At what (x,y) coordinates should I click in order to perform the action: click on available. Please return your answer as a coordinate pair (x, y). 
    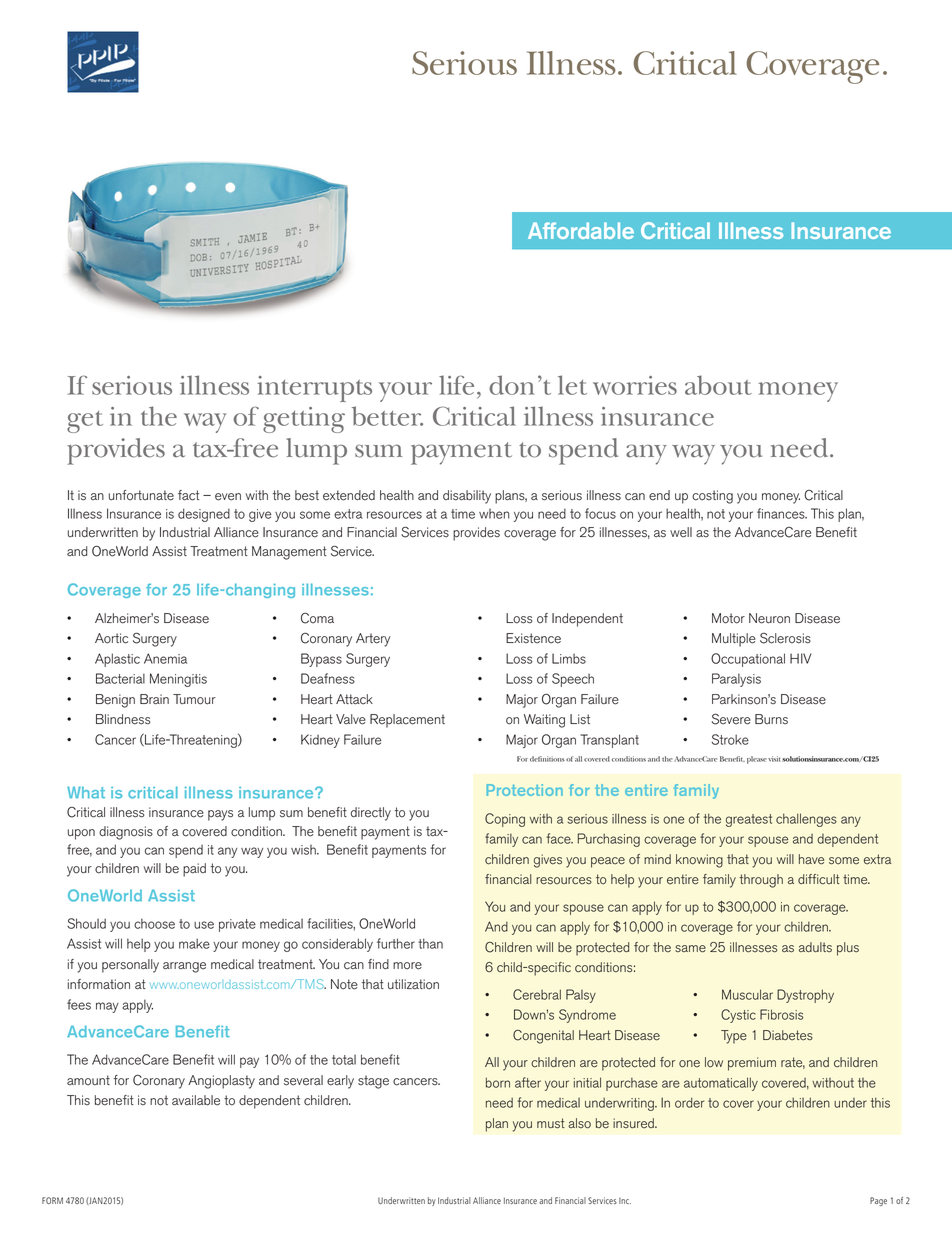
    Looking at the image, I should click on (196, 1100).
